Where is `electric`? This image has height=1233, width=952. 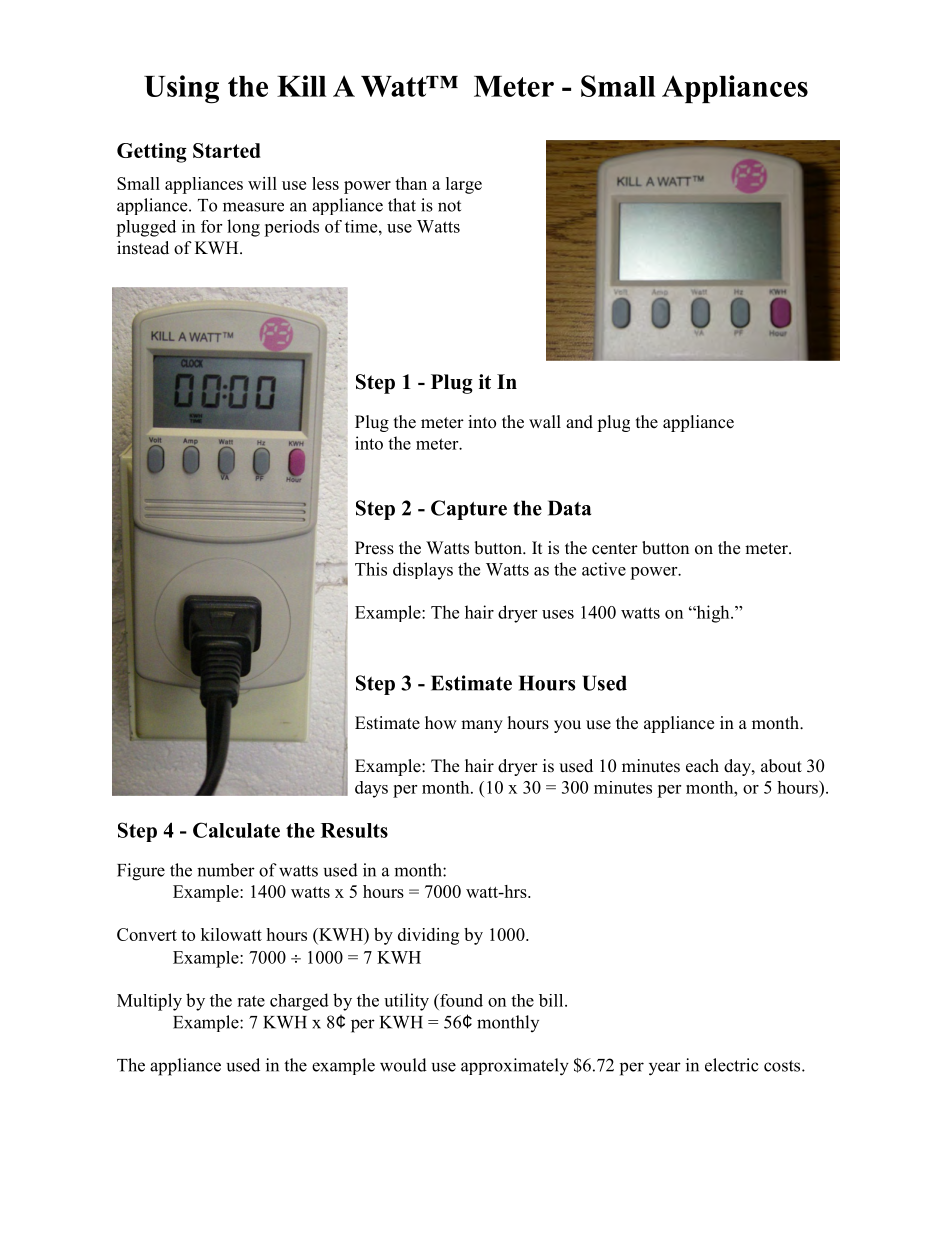
electric is located at coordinates (732, 1065).
